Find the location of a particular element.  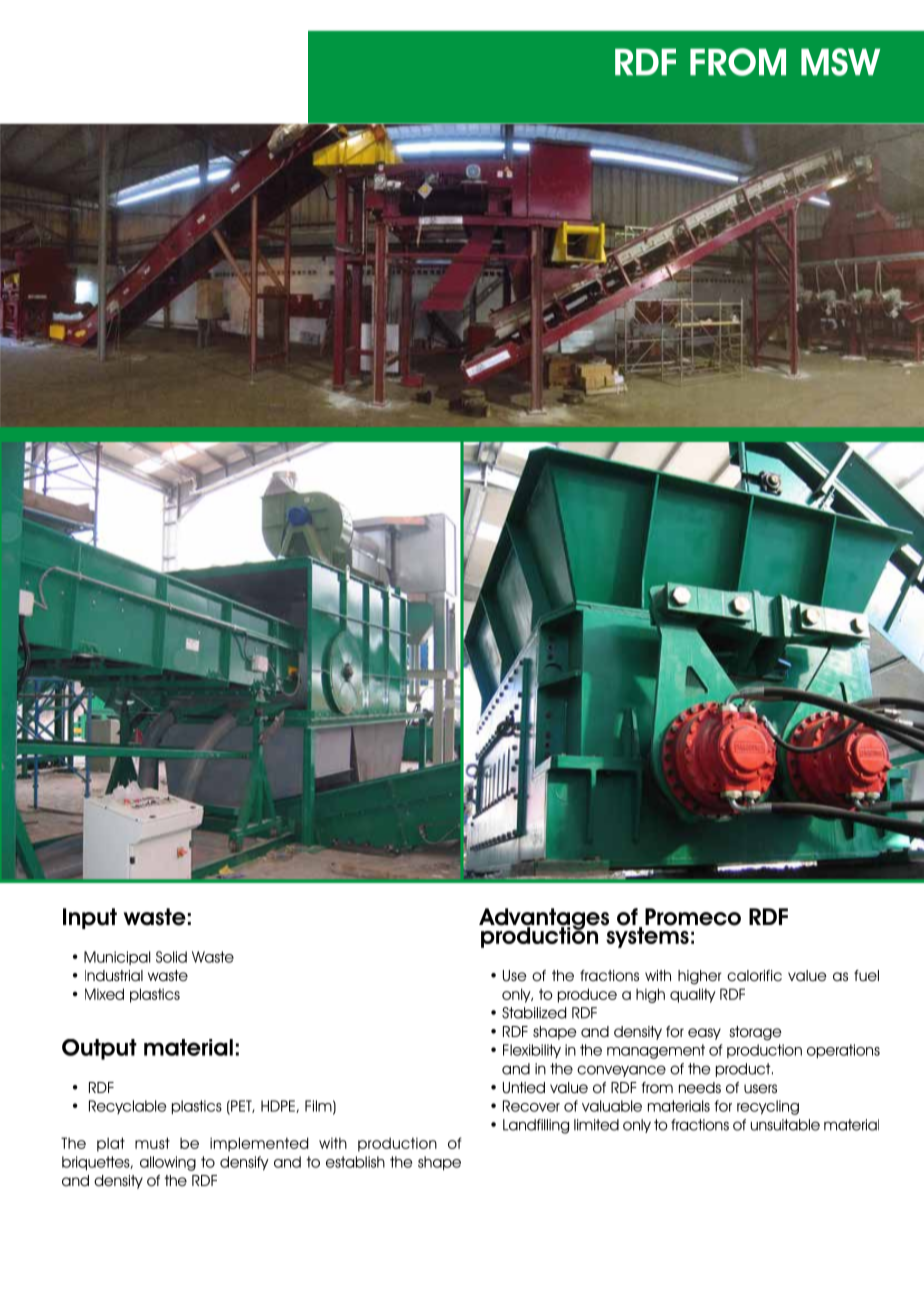

Solid is located at coordinates (171, 957).
